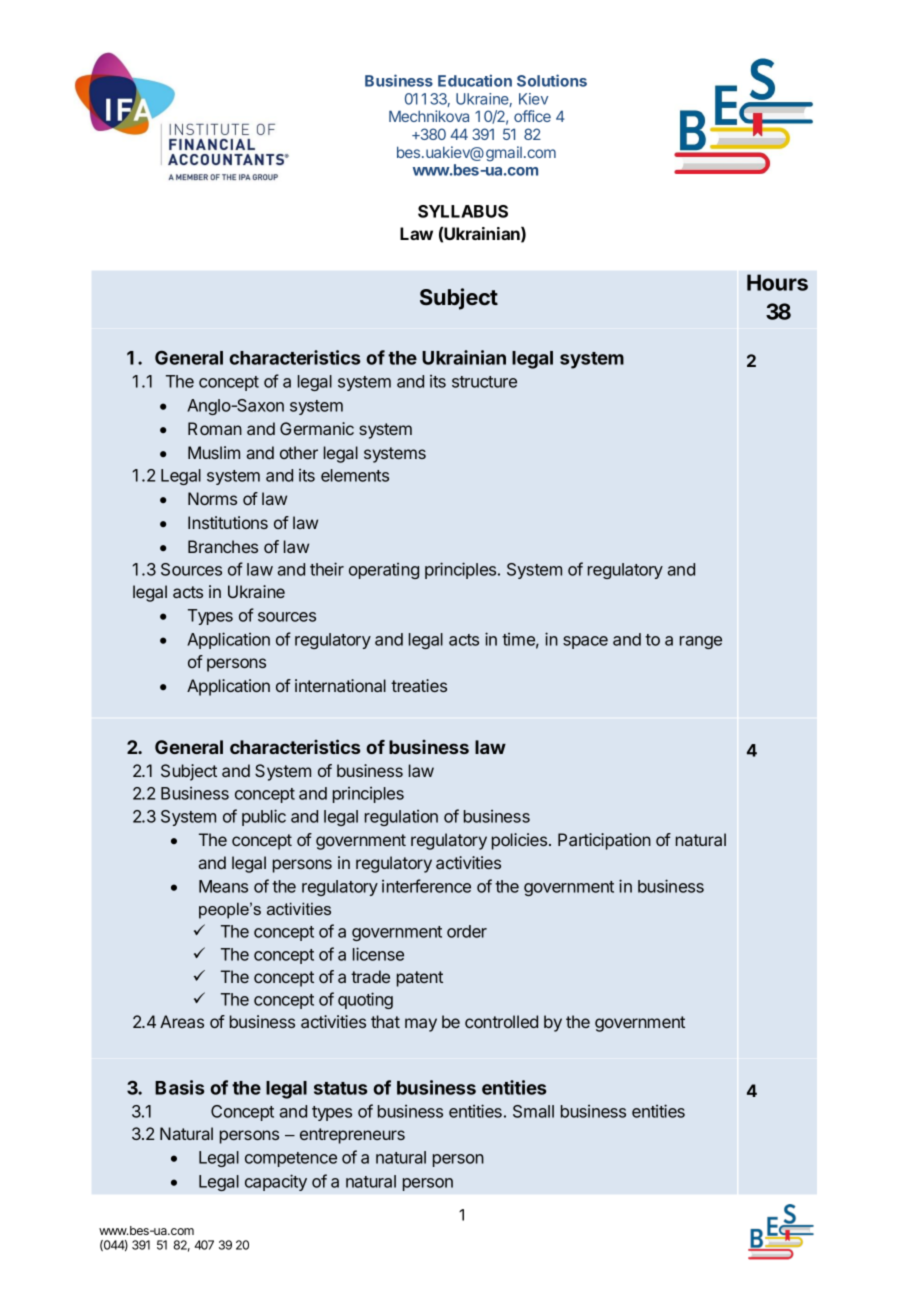 Image resolution: width=924 pixels, height=1308 pixels. What do you see at coordinates (533, 1111) in the image?
I see `Small` at bounding box center [533, 1111].
